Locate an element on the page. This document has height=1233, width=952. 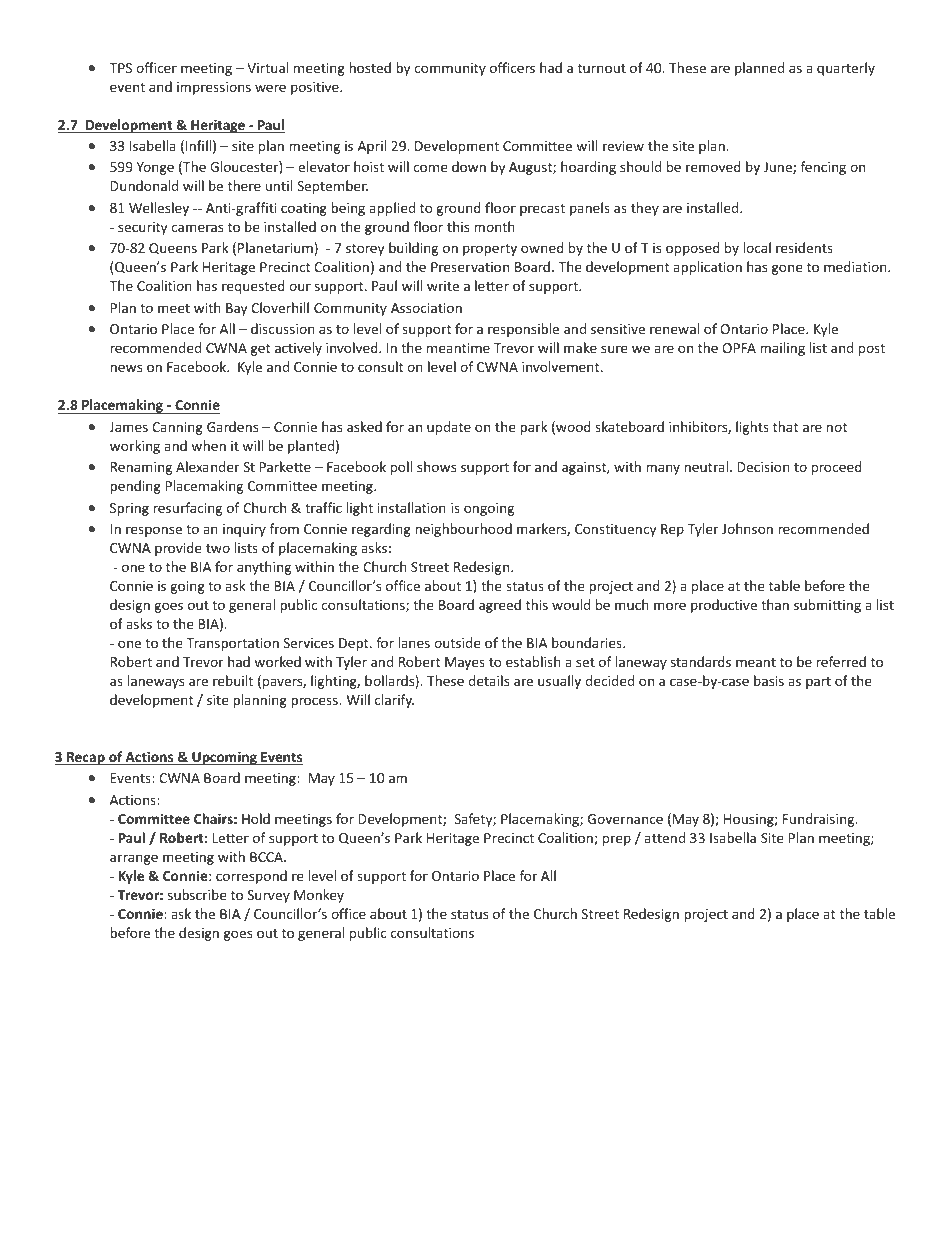
Decision is located at coordinates (764, 467).
